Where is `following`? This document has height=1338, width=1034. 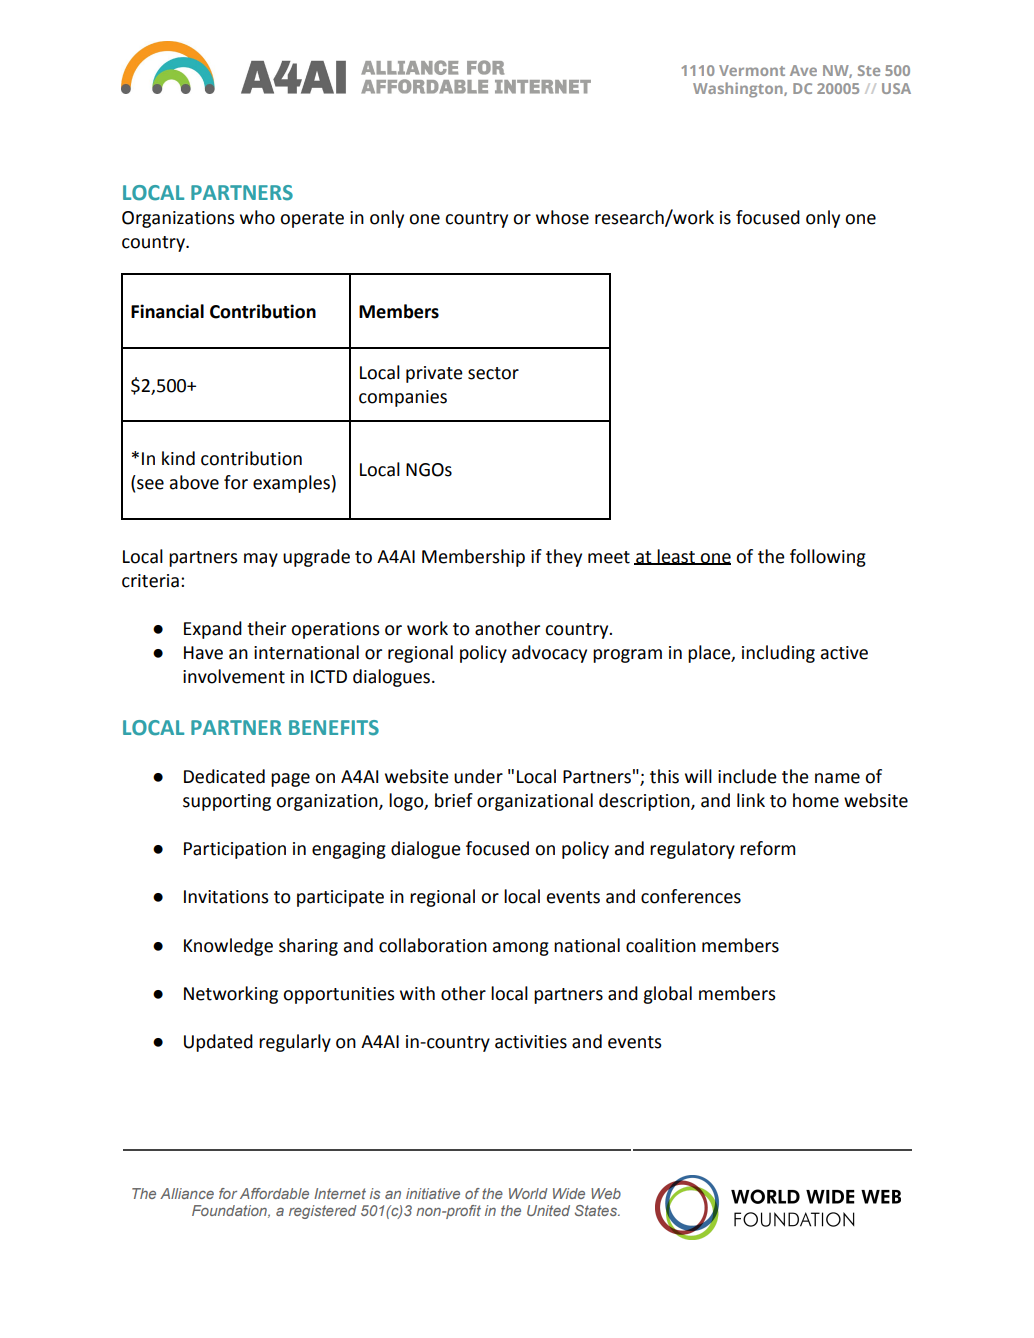 following is located at coordinates (828, 558).
